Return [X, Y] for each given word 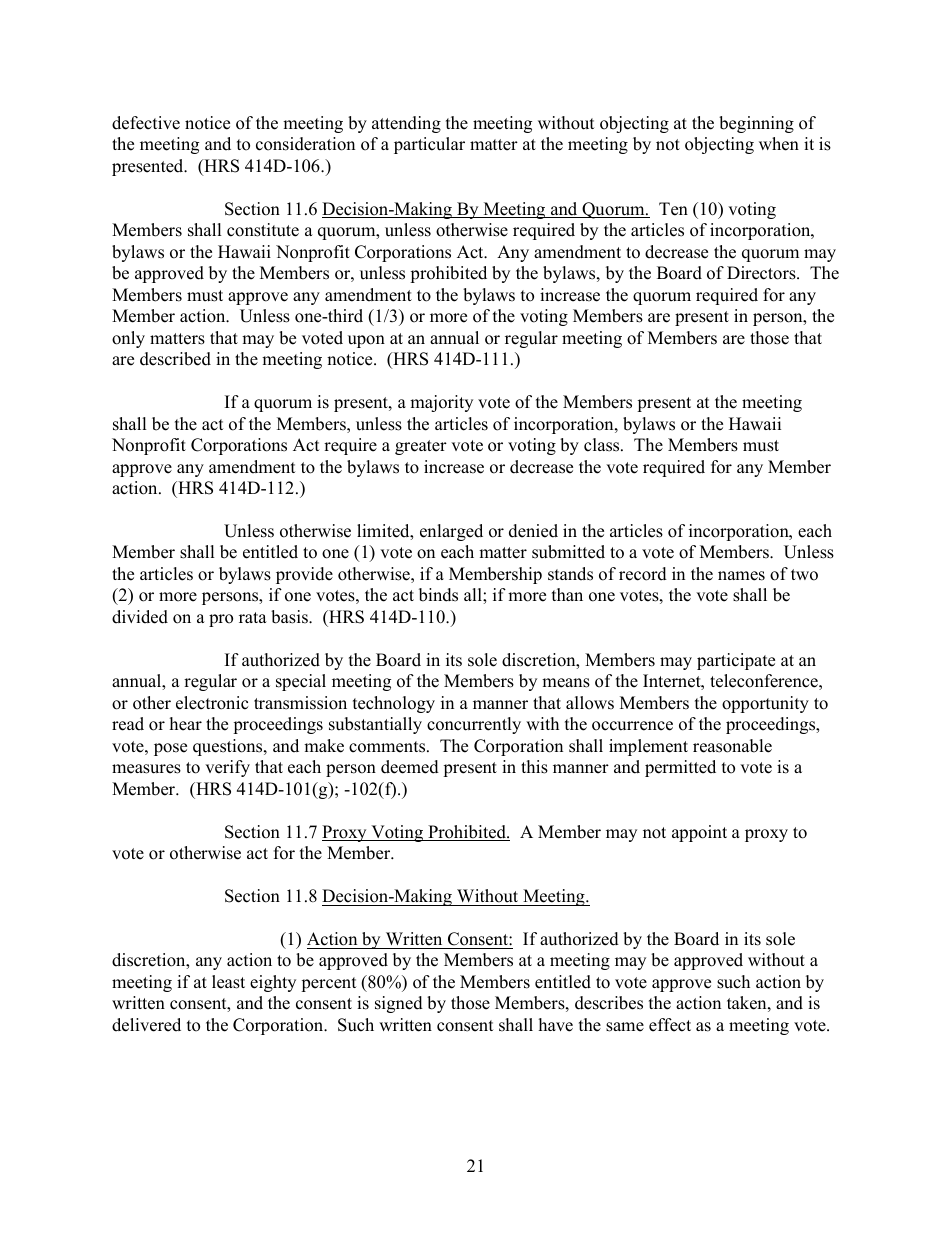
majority [441, 403]
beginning [756, 124]
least [228, 982]
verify [227, 768]
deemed [410, 767]
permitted [680, 768]
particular [429, 145]
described [175, 359]
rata [253, 617]
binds [438, 595]
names [741, 576]
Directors [762, 273]
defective [146, 123]
